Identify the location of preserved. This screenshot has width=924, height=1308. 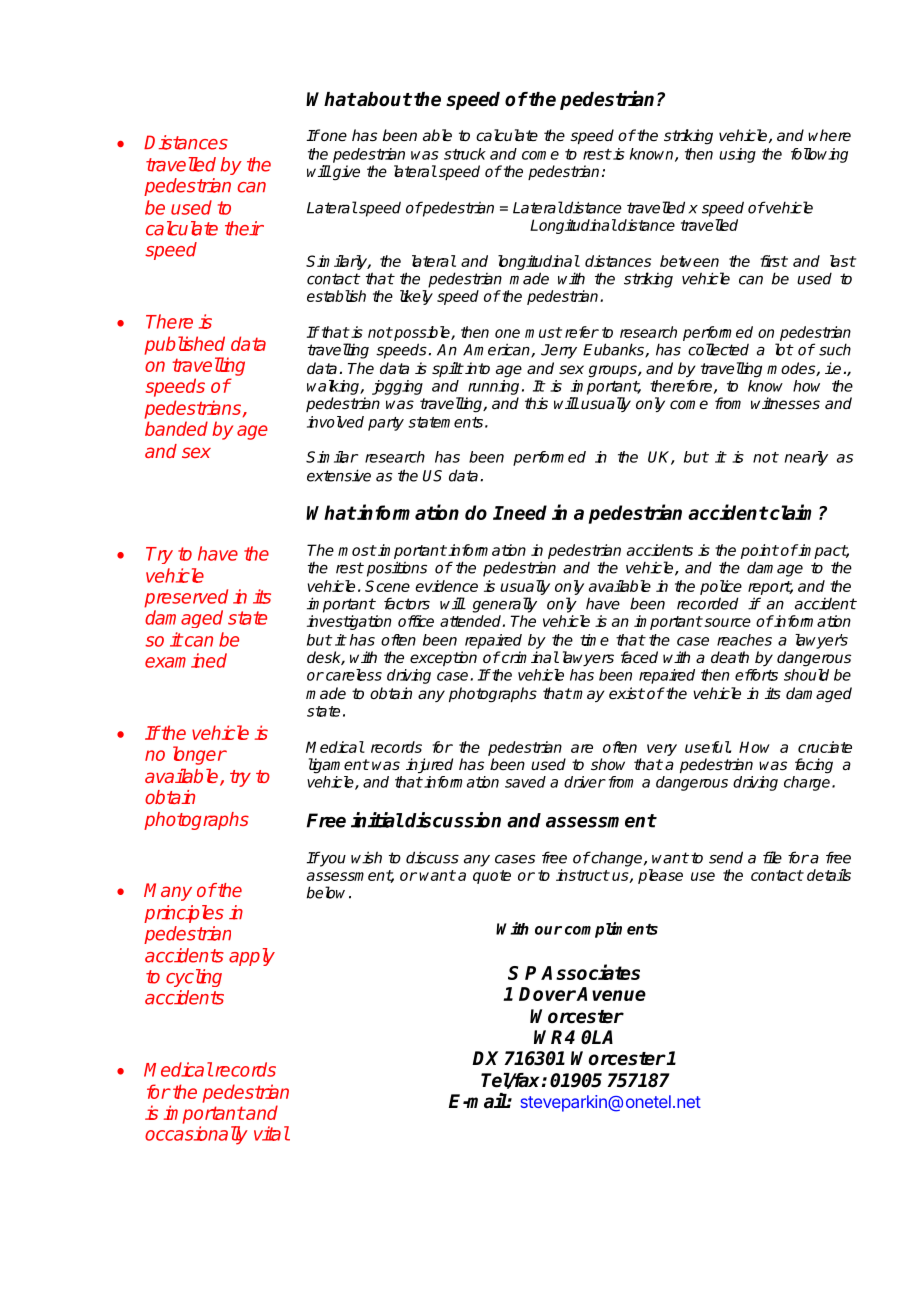
(186, 598).
